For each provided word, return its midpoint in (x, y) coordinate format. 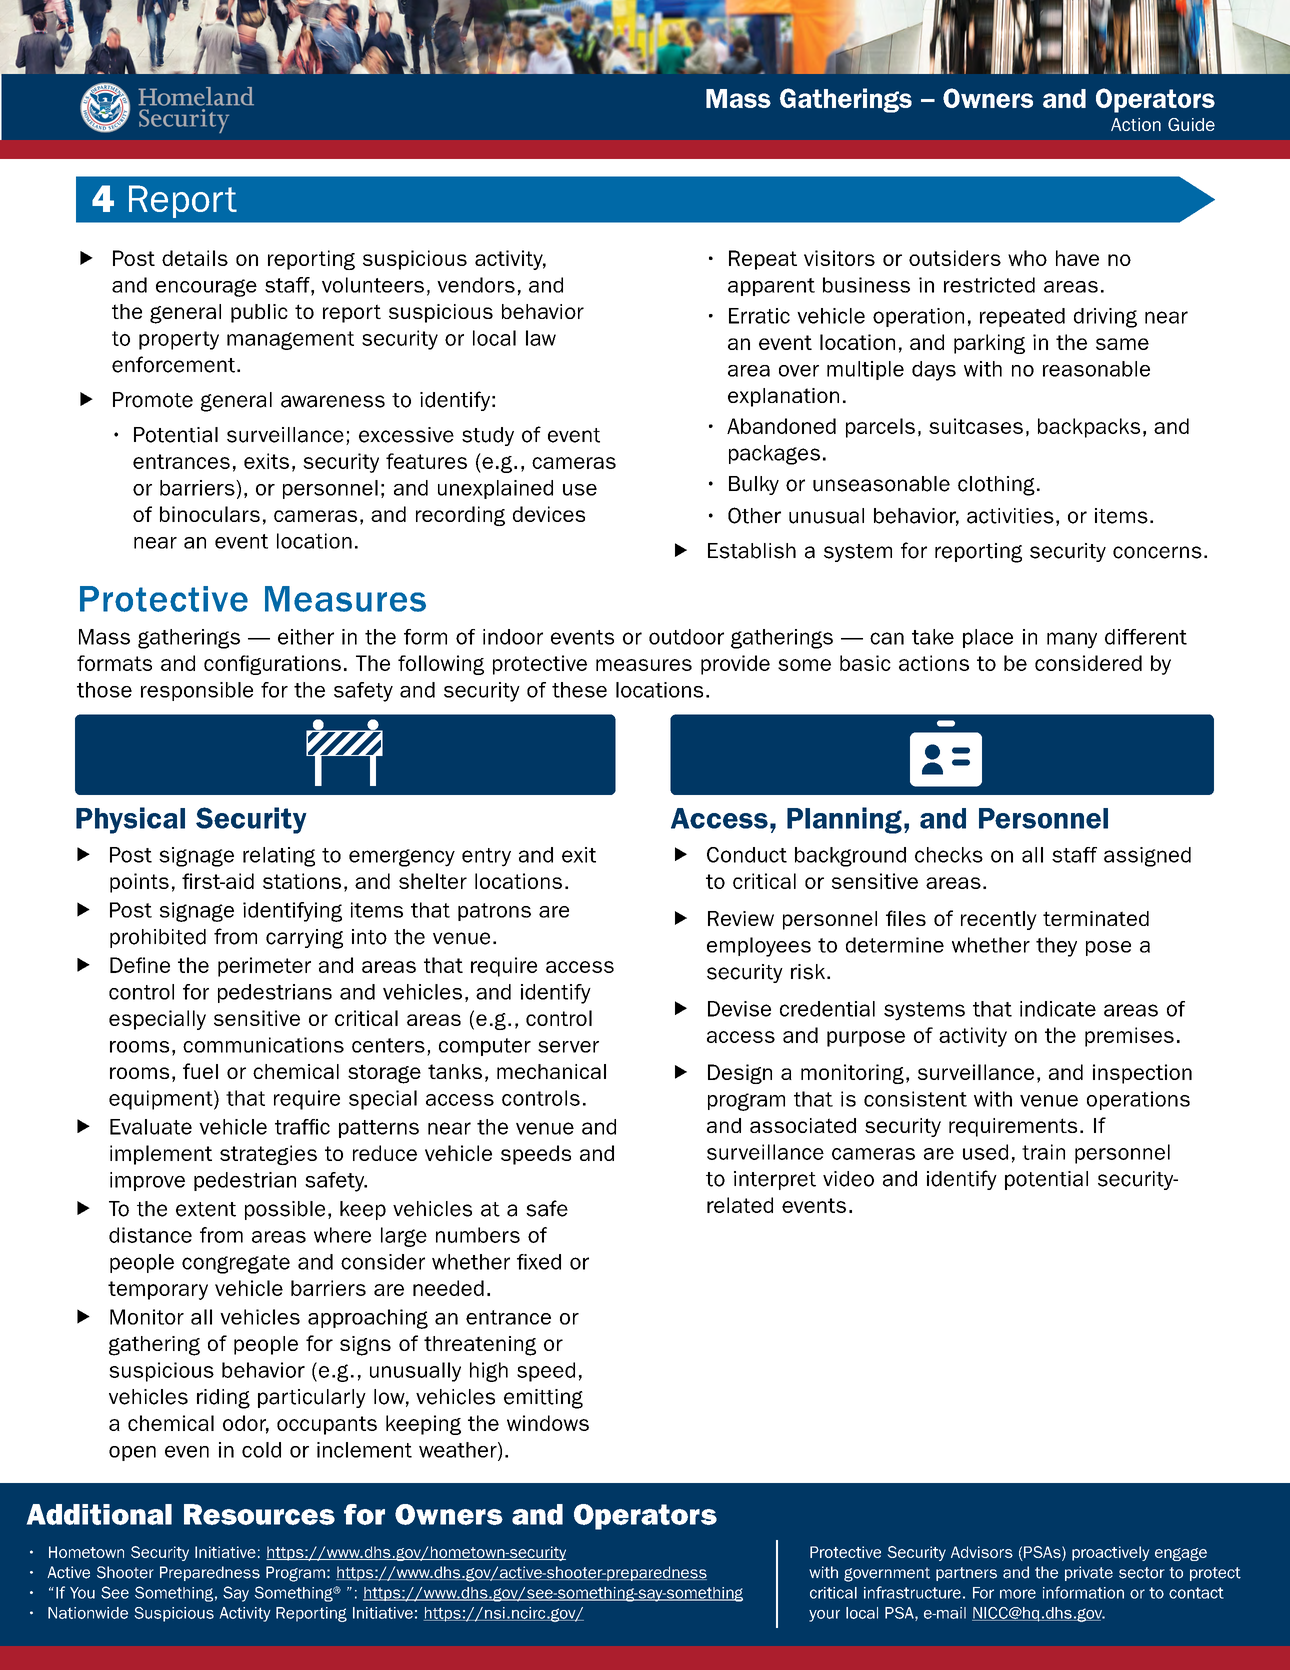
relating (279, 857)
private (1089, 1573)
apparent (771, 287)
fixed (539, 1262)
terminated (1096, 918)
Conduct (747, 855)
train (1043, 1152)
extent (206, 1209)
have (1077, 258)
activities (1010, 516)
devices (549, 514)
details (195, 258)
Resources (259, 1514)
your (824, 1616)
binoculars (210, 514)
